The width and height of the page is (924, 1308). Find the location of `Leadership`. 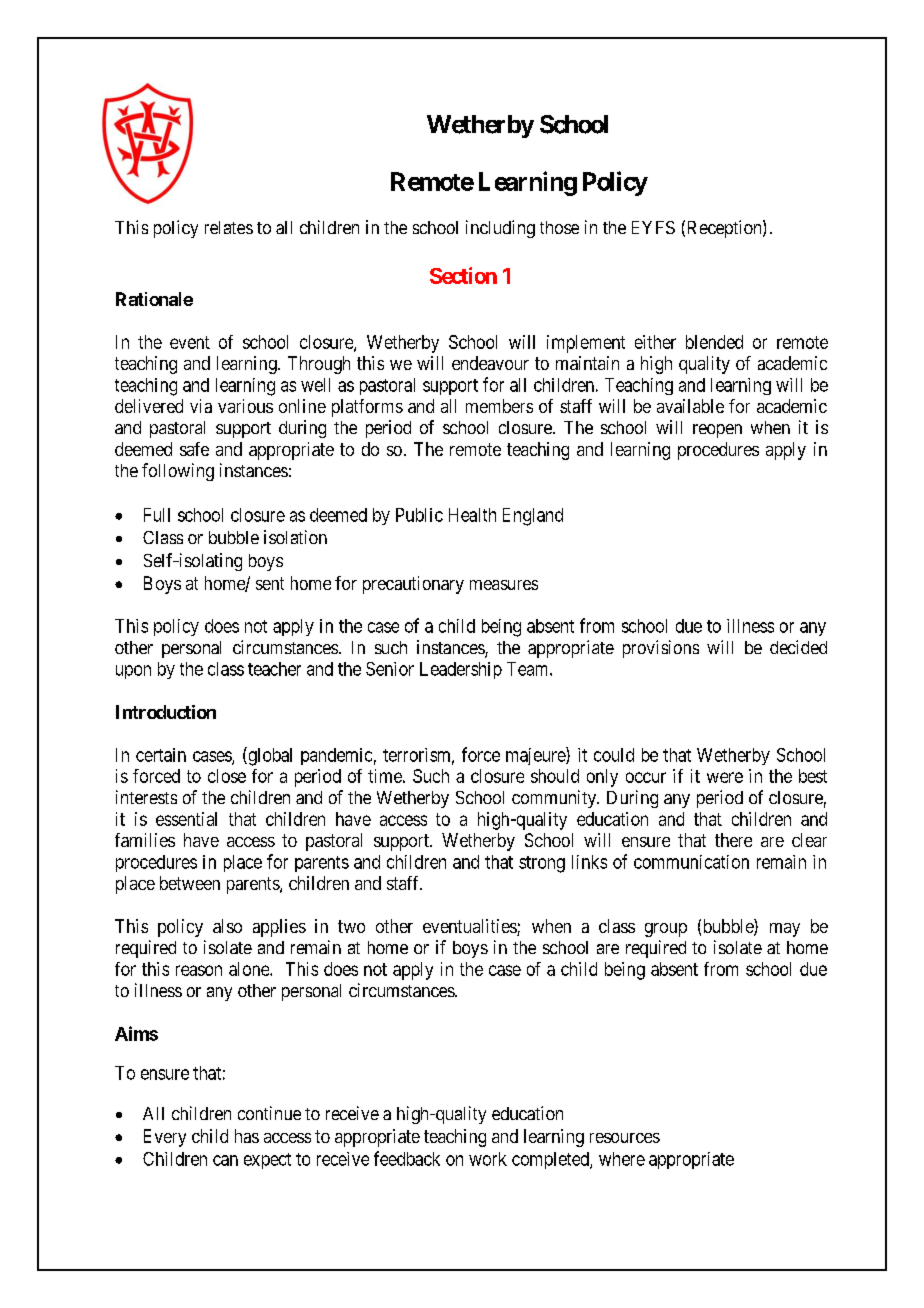

Leadership is located at coordinates (461, 670).
